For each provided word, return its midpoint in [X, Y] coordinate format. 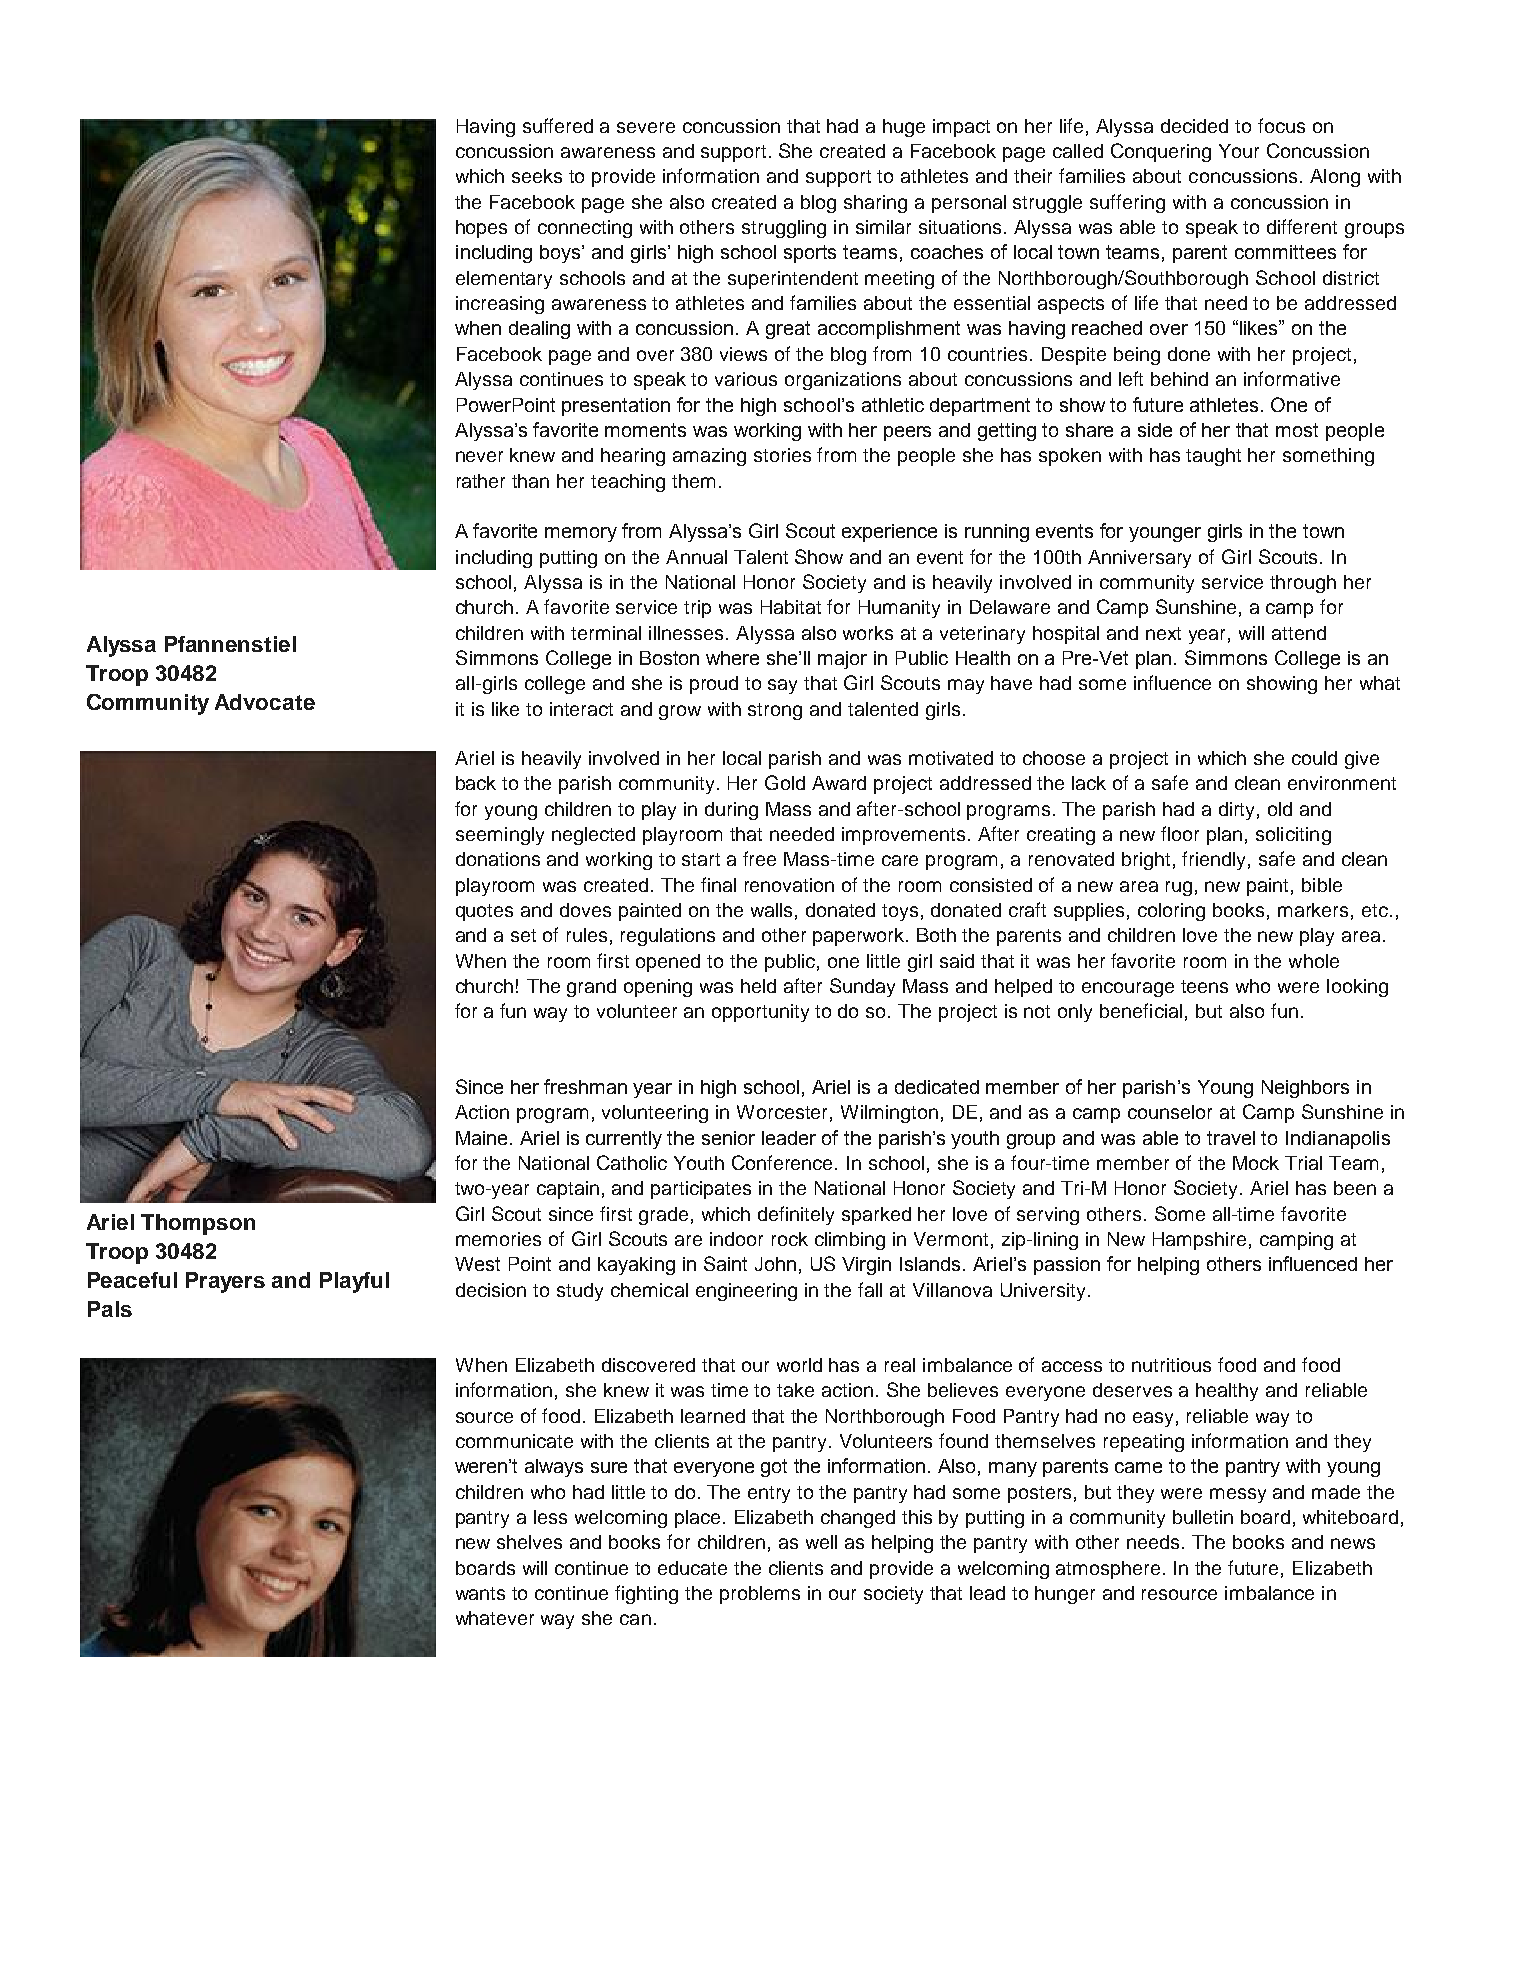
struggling [784, 229]
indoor [736, 1239]
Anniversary [1139, 559]
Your [1239, 151]
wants [480, 1593]
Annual [696, 557]
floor [1180, 833]
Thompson [198, 1224]
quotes [484, 912]
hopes [481, 229]
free [759, 858]
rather [481, 481]
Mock [1256, 1163]
